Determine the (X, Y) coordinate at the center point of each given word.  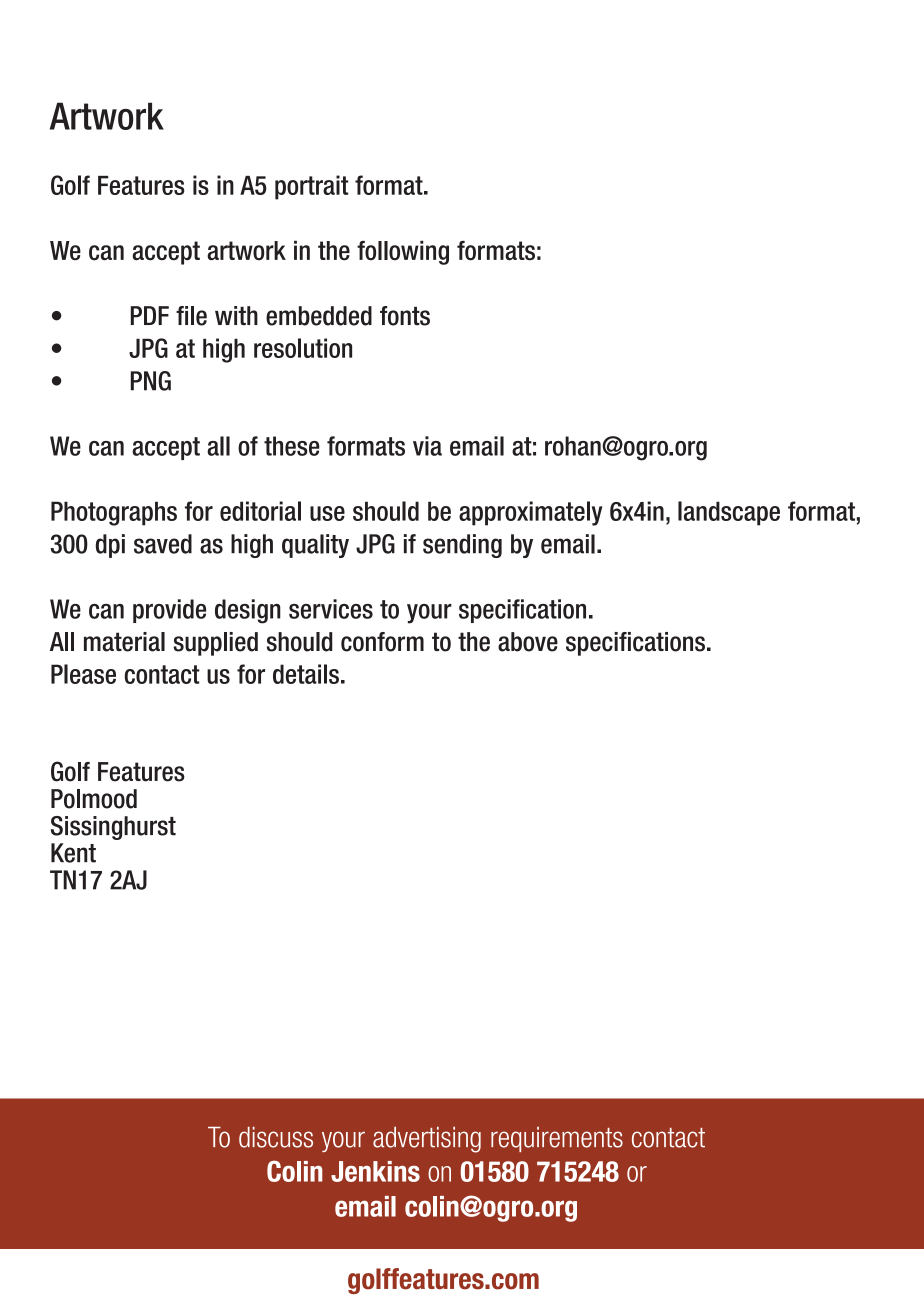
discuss (276, 1137)
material (124, 642)
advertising (427, 1140)
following (403, 253)
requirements (557, 1139)
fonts (405, 316)
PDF (150, 315)
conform (382, 642)
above (528, 642)
